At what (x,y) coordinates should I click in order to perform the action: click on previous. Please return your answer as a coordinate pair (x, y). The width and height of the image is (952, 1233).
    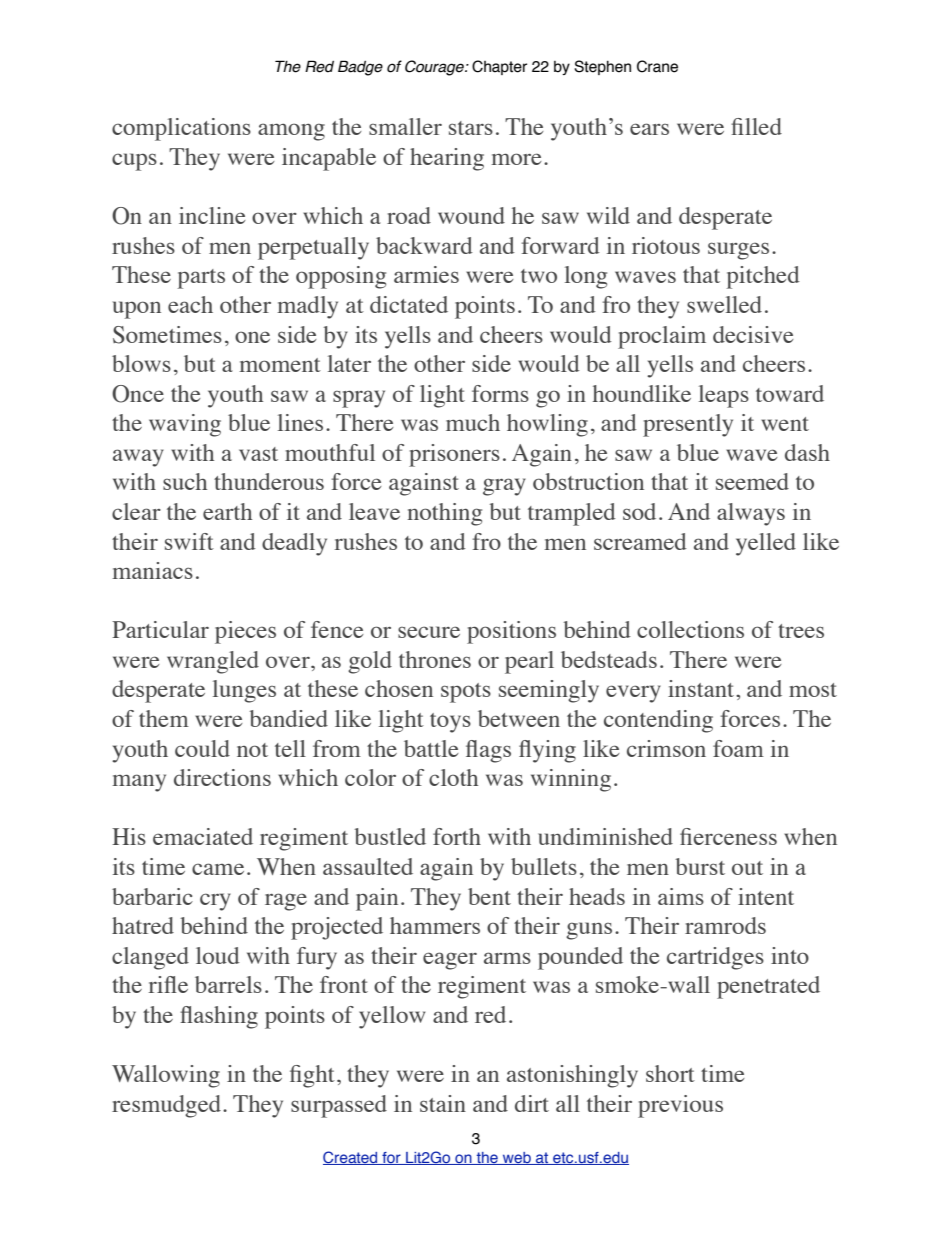
    Looking at the image, I should click on (680, 1106).
